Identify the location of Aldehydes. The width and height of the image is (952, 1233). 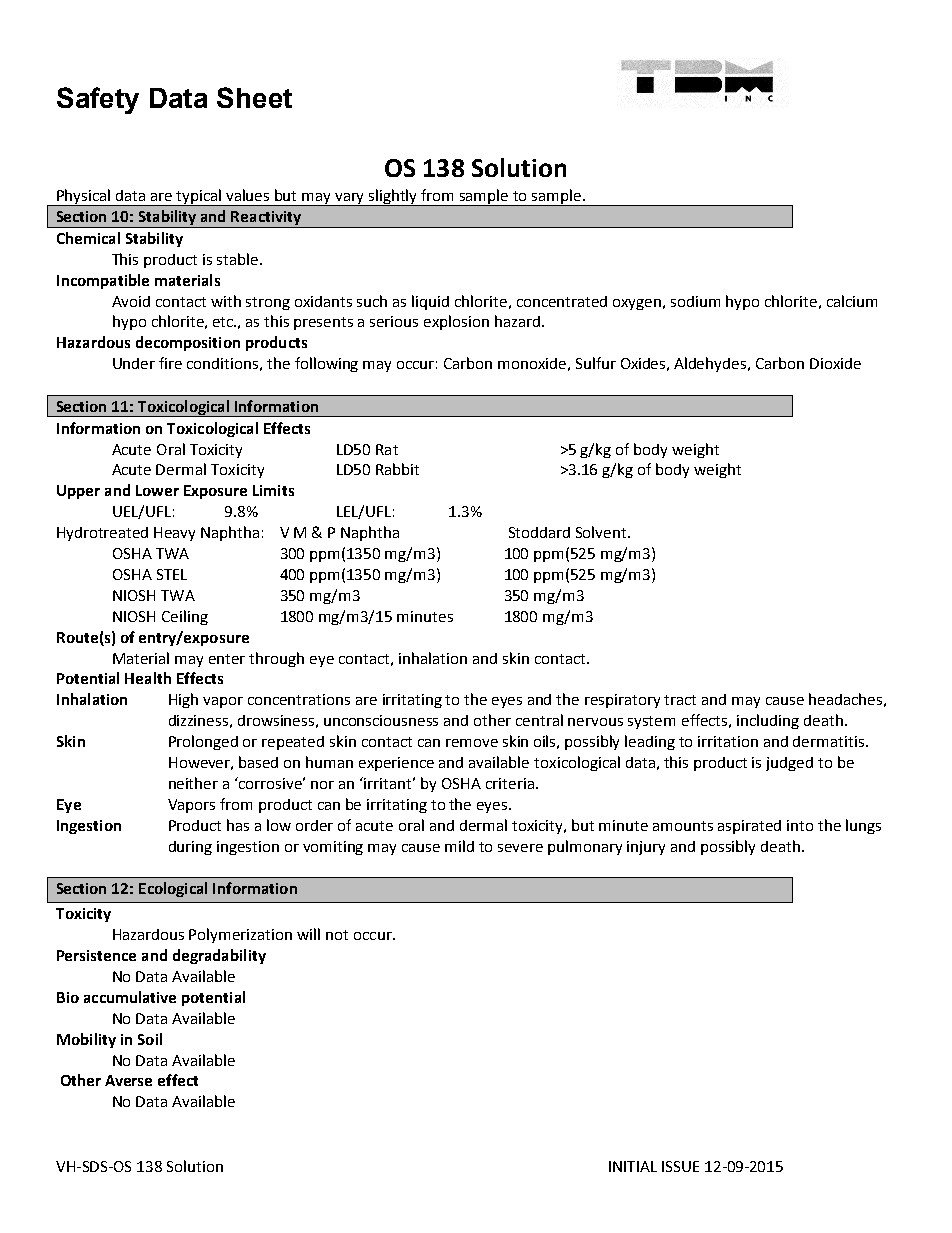
(711, 364).
